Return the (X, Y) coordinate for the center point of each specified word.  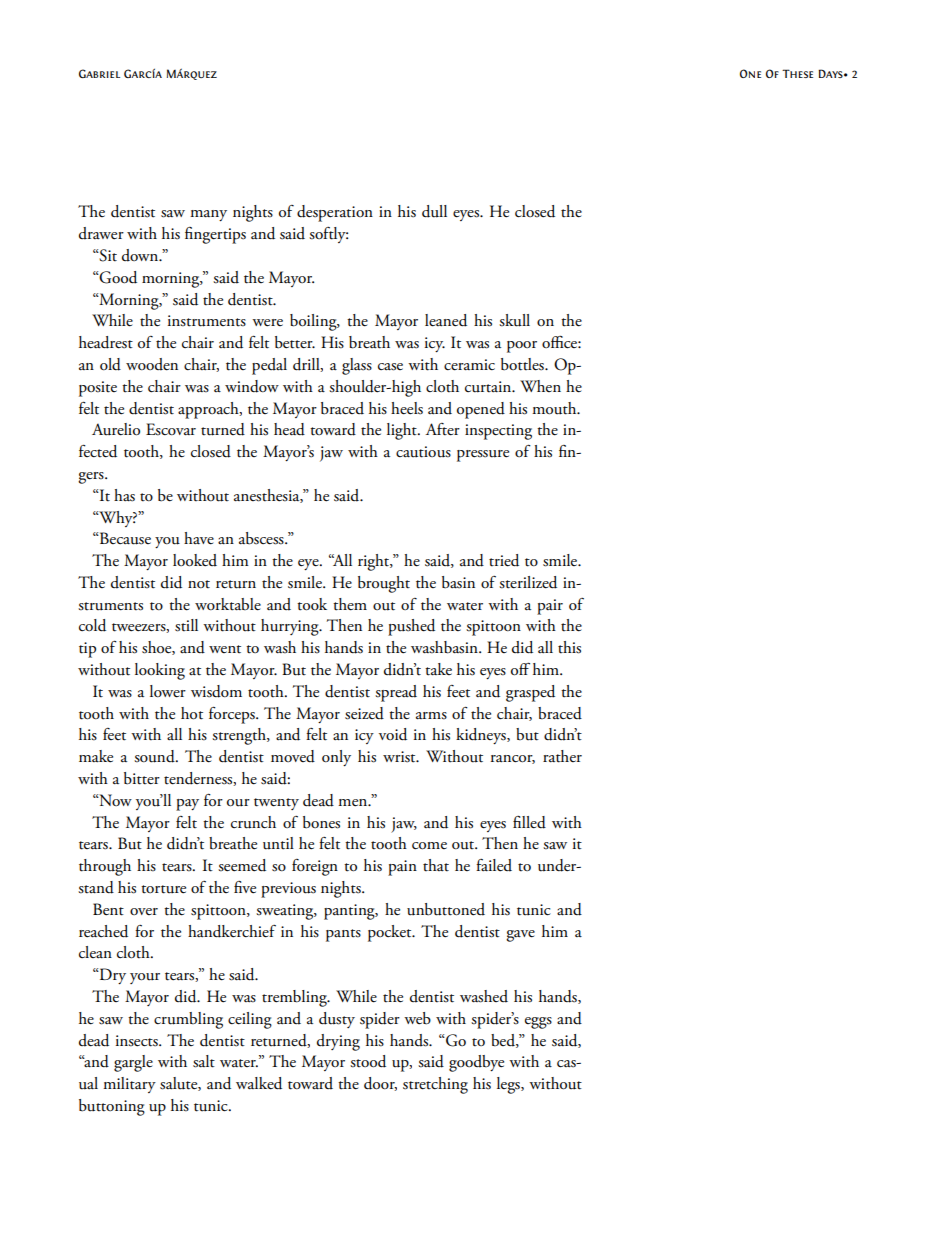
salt (204, 1061)
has (124, 495)
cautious (423, 452)
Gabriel (99, 73)
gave (520, 936)
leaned (446, 320)
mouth (555, 408)
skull (514, 320)
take (438, 669)
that (436, 865)
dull (434, 211)
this (569, 647)
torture (163, 889)
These (797, 73)
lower (168, 691)
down (141, 255)
